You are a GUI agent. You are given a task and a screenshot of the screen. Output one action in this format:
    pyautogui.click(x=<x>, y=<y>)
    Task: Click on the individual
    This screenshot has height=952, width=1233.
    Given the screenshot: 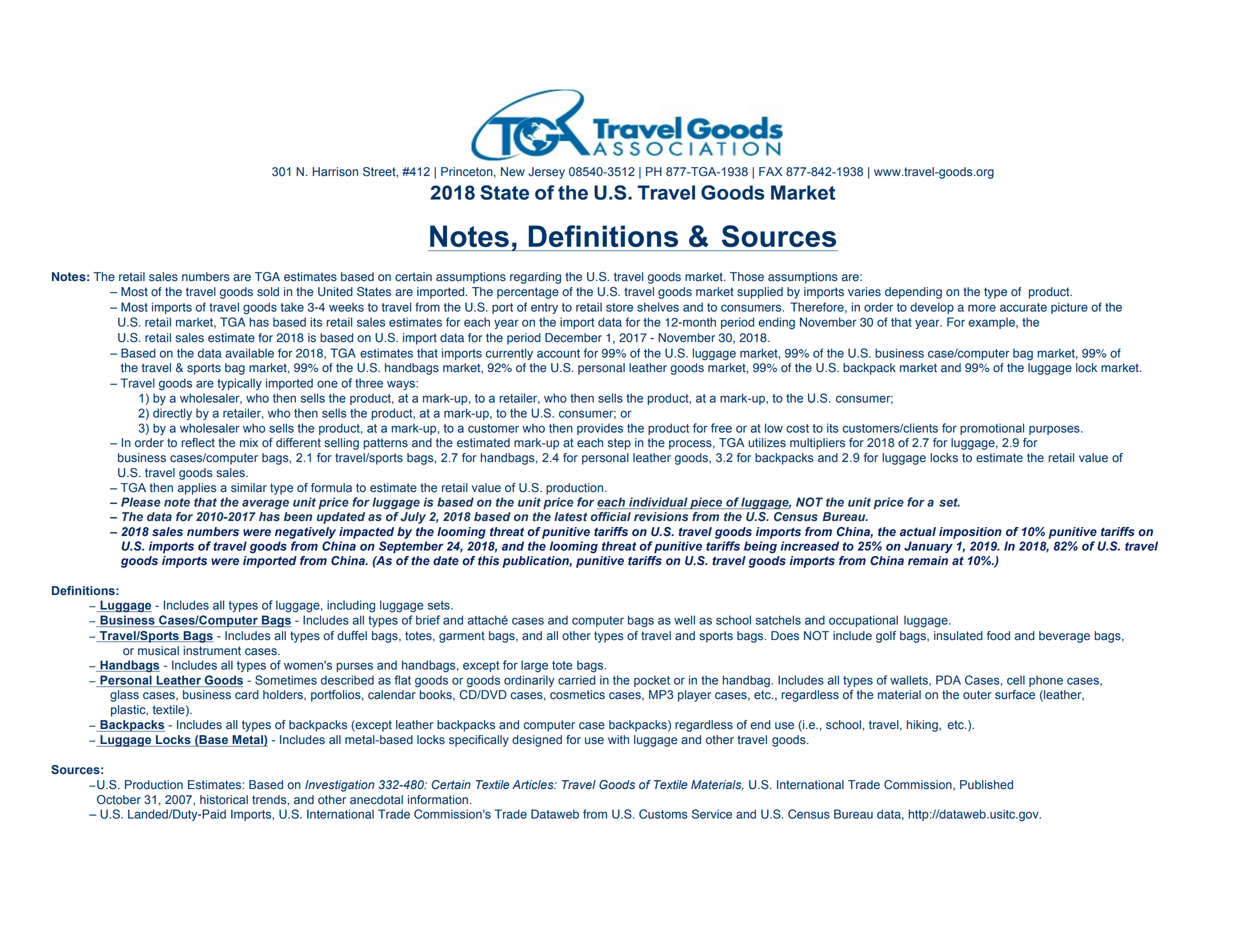 What is the action you would take?
    pyautogui.click(x=658, y=503)
